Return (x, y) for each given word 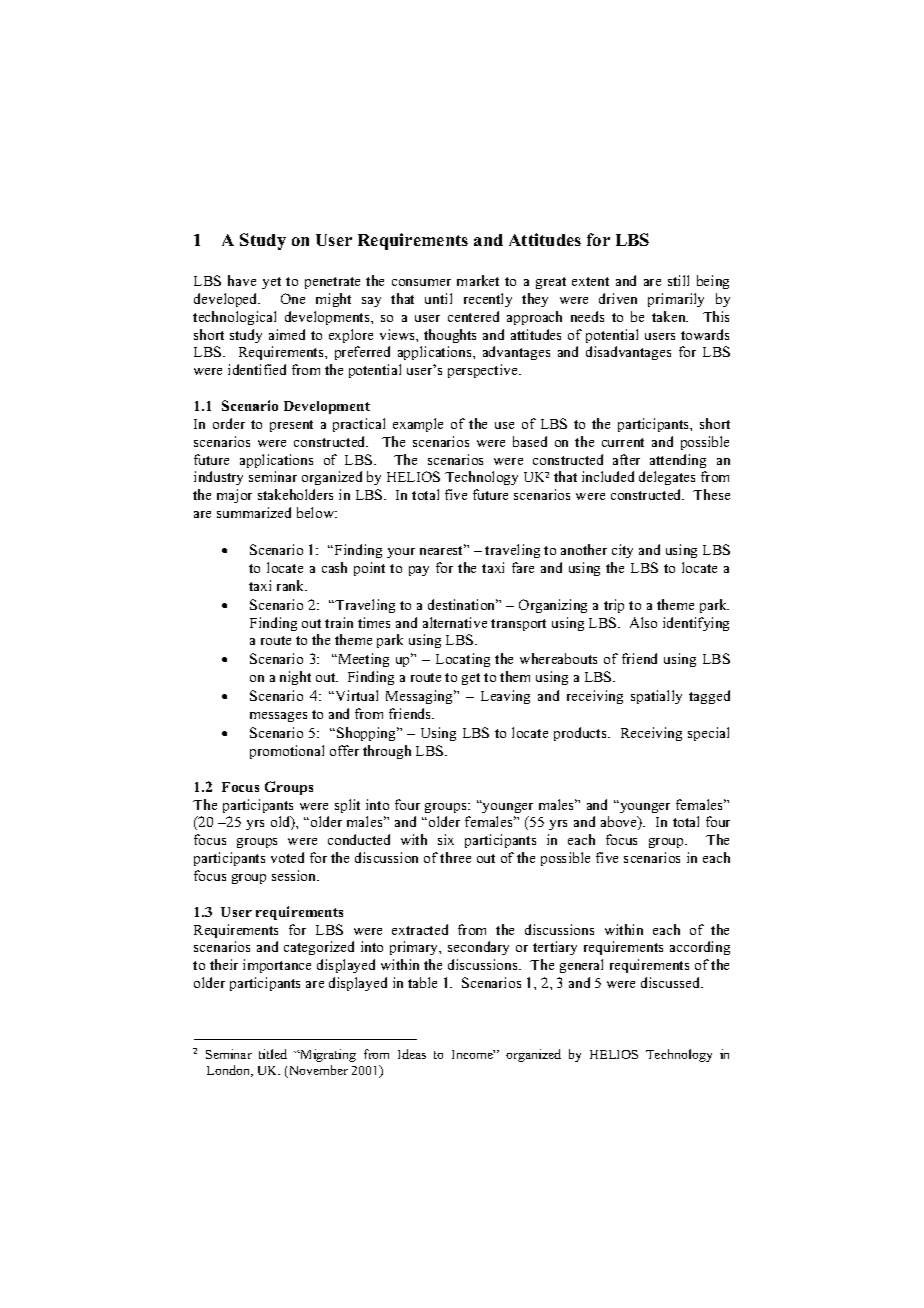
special (708, 734)
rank (292, 585)
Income (473, 1054)
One (293, 298)
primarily (676, 300)
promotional (287, 752)
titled (273, 1054)
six (446, 839)
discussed (672, 982)
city (622, 551)
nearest (443, 549)
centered (473, 316)
